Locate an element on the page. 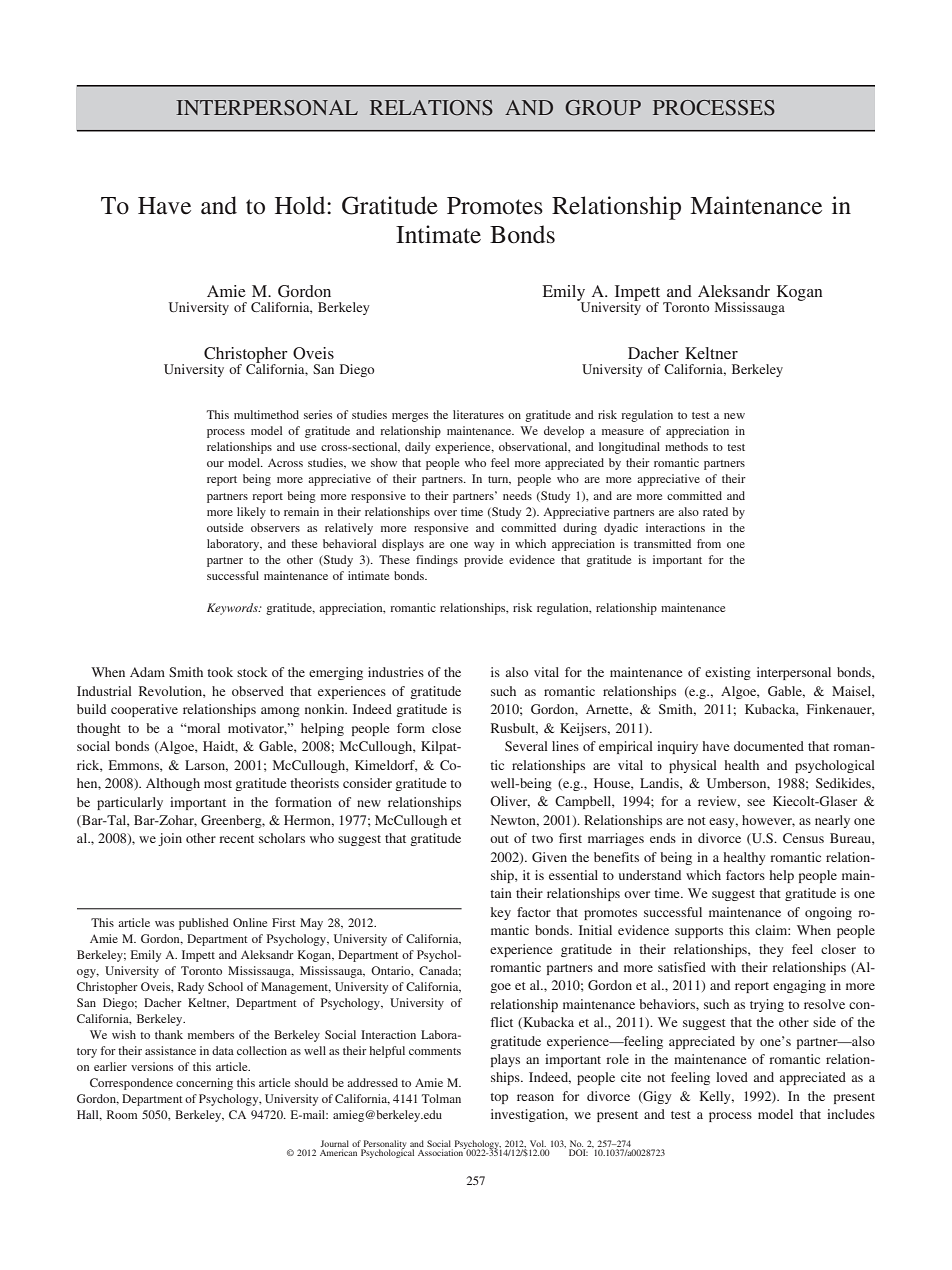  way is located at coordinates (484, 546).
